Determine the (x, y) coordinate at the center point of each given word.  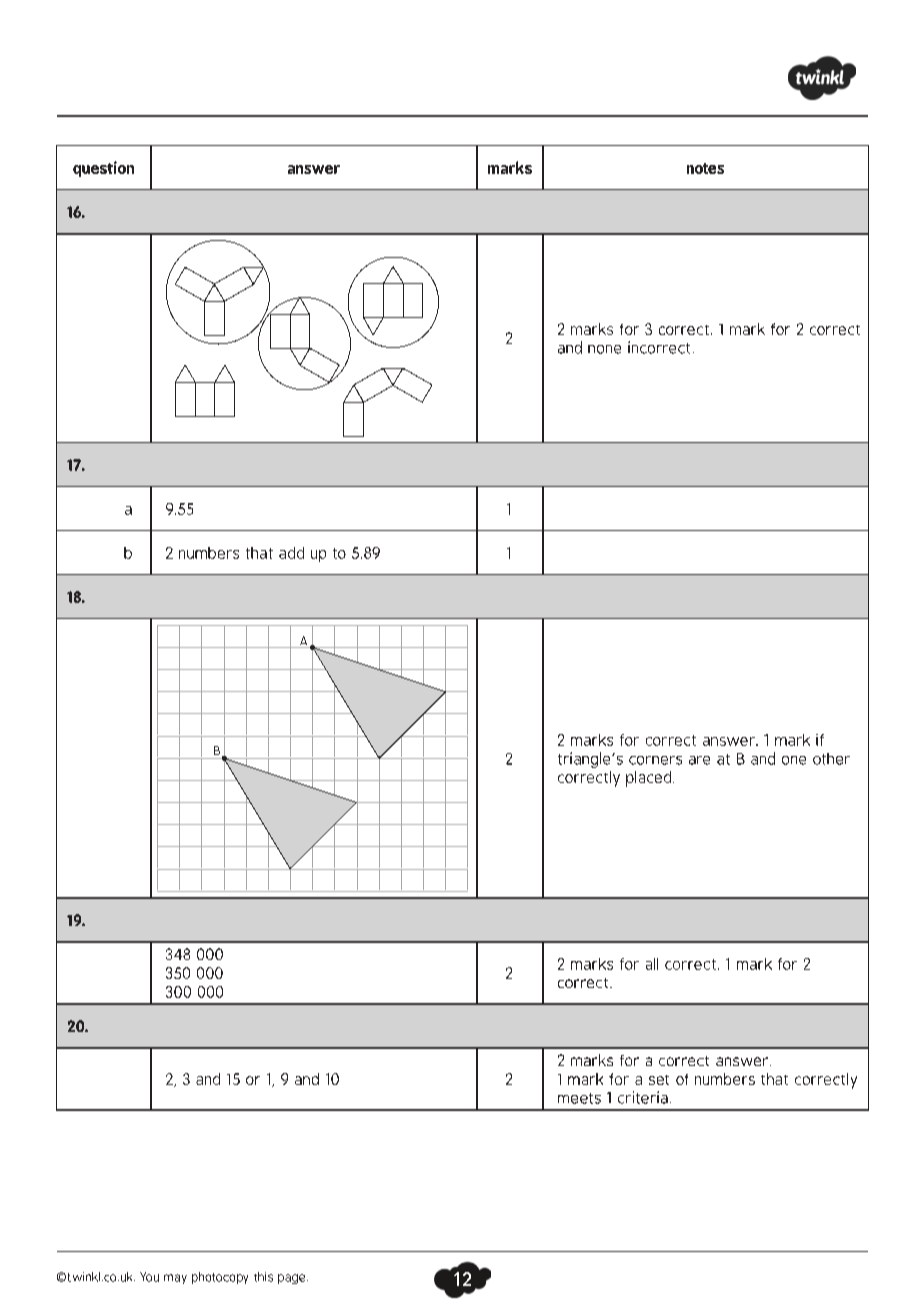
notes (705, 168)
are (699, 760)
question (103, 169)
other (831, 759)
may (175, 1279)
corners (655, 760)
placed (650, 779)
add (291, 553)
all (652, 964)
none (604, 349)
